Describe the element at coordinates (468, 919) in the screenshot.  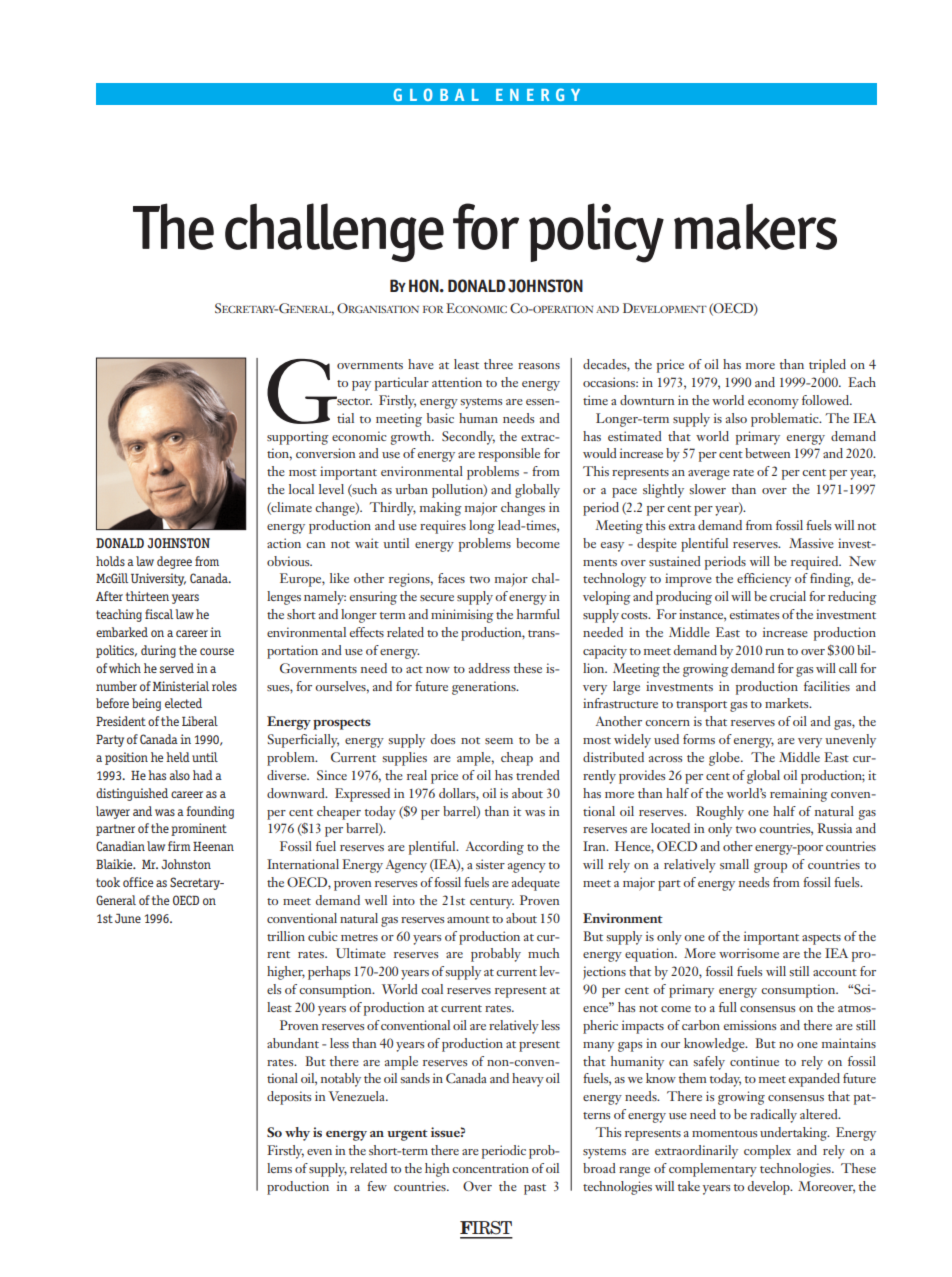
I see `amount` at that location.
